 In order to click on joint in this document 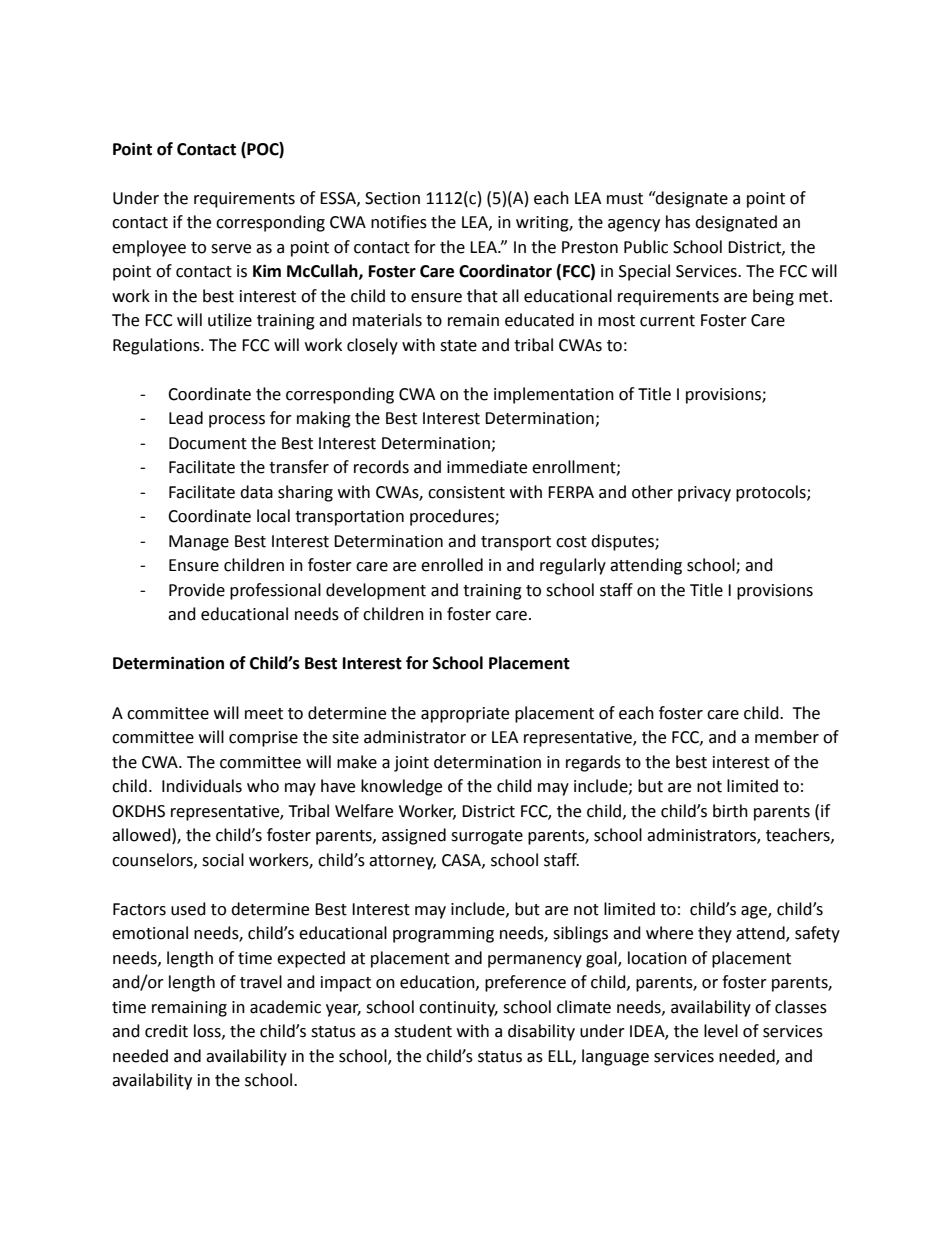, I will do `click(411, 764)`.
